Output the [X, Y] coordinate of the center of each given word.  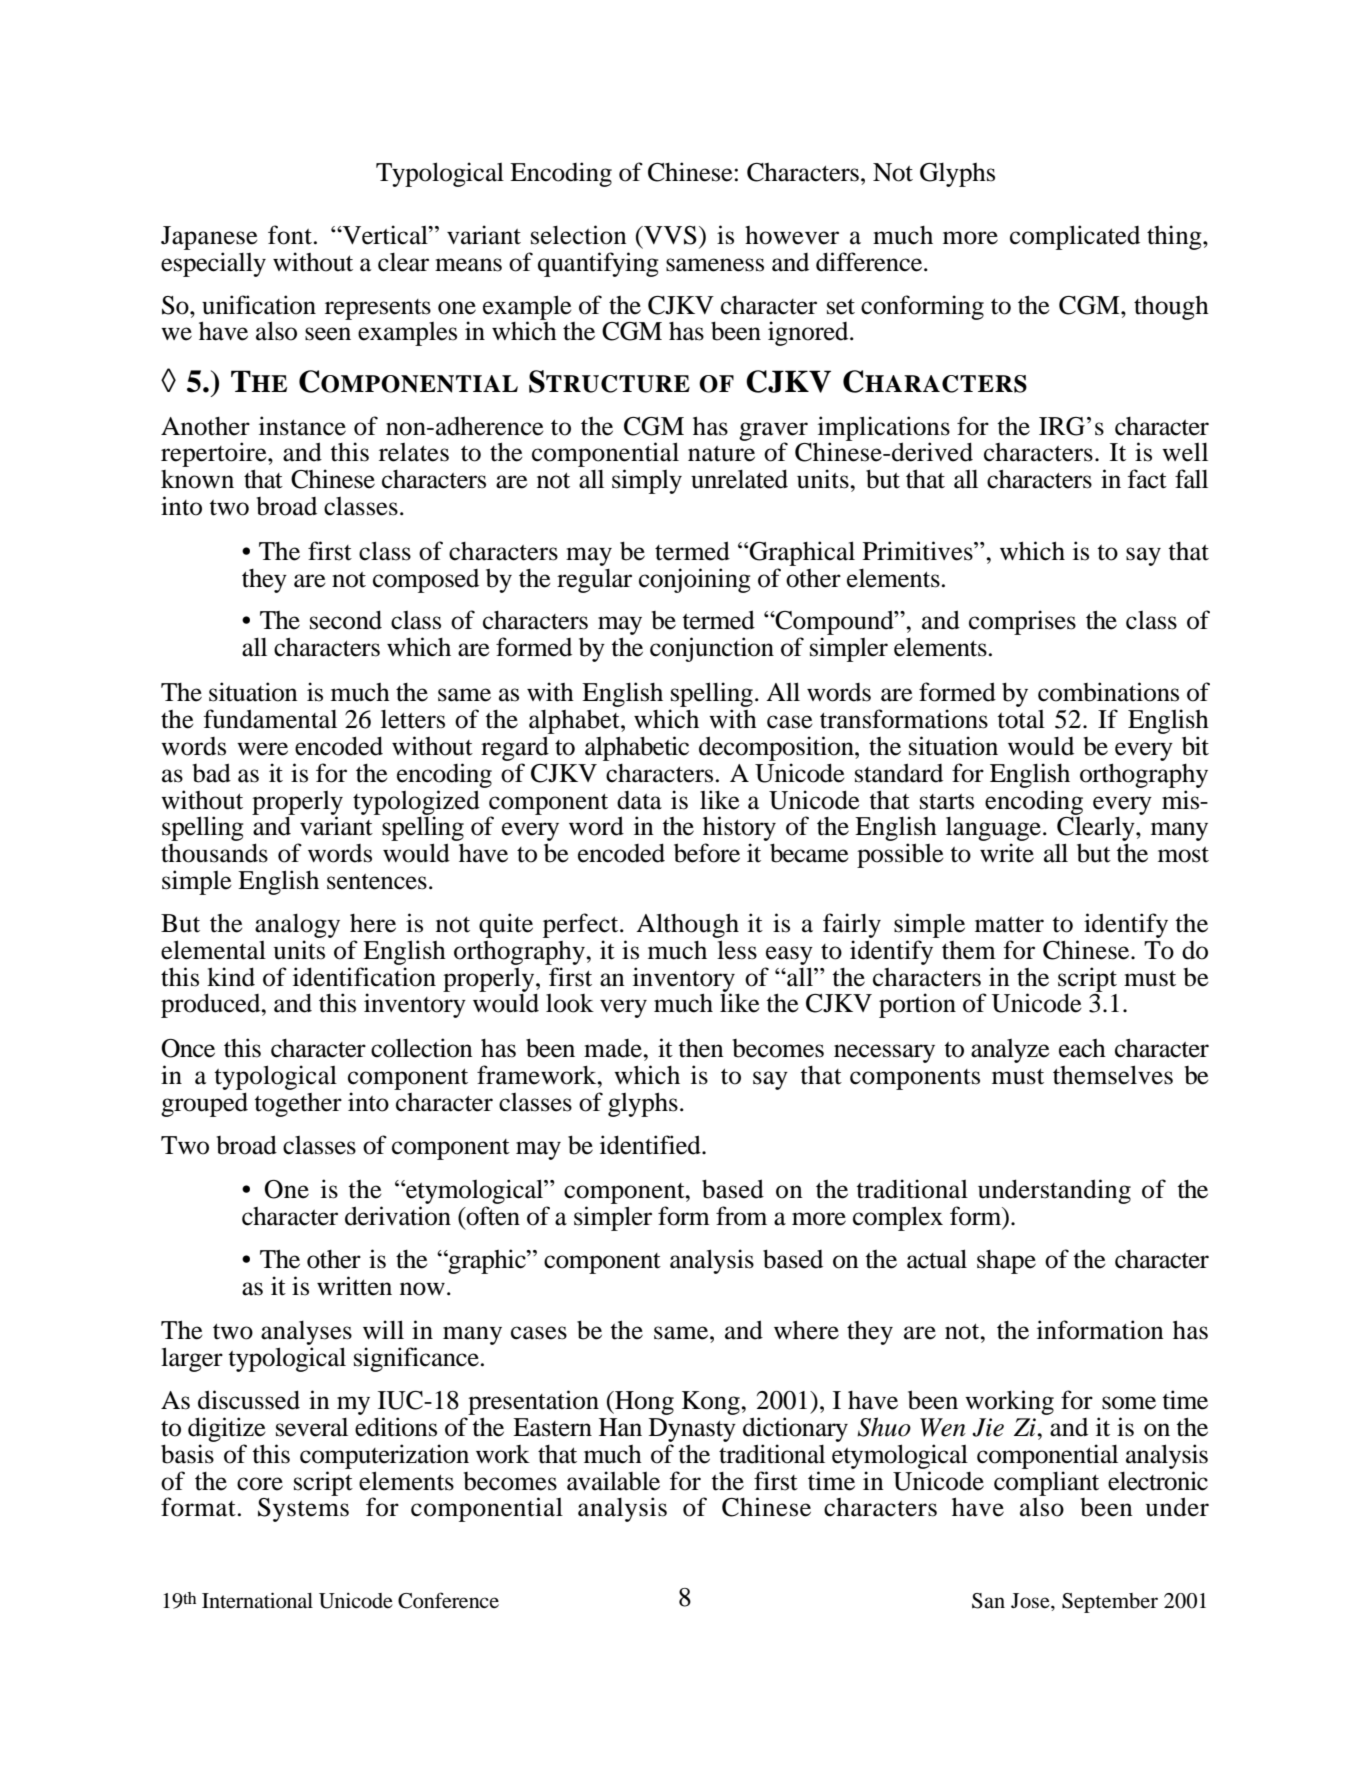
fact [1147, 479]
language [995, 830]
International [257, 1600]
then [701, 1048]
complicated [1075, 237]
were [262, 749]
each [1082, 1048]
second [346, 620]
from [741, 1216]
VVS [669, 235]
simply [647, 481]
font [290, 235]
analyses [306, 1334]
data [639, 800]
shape [1006, 1262]
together [298, 1105]
